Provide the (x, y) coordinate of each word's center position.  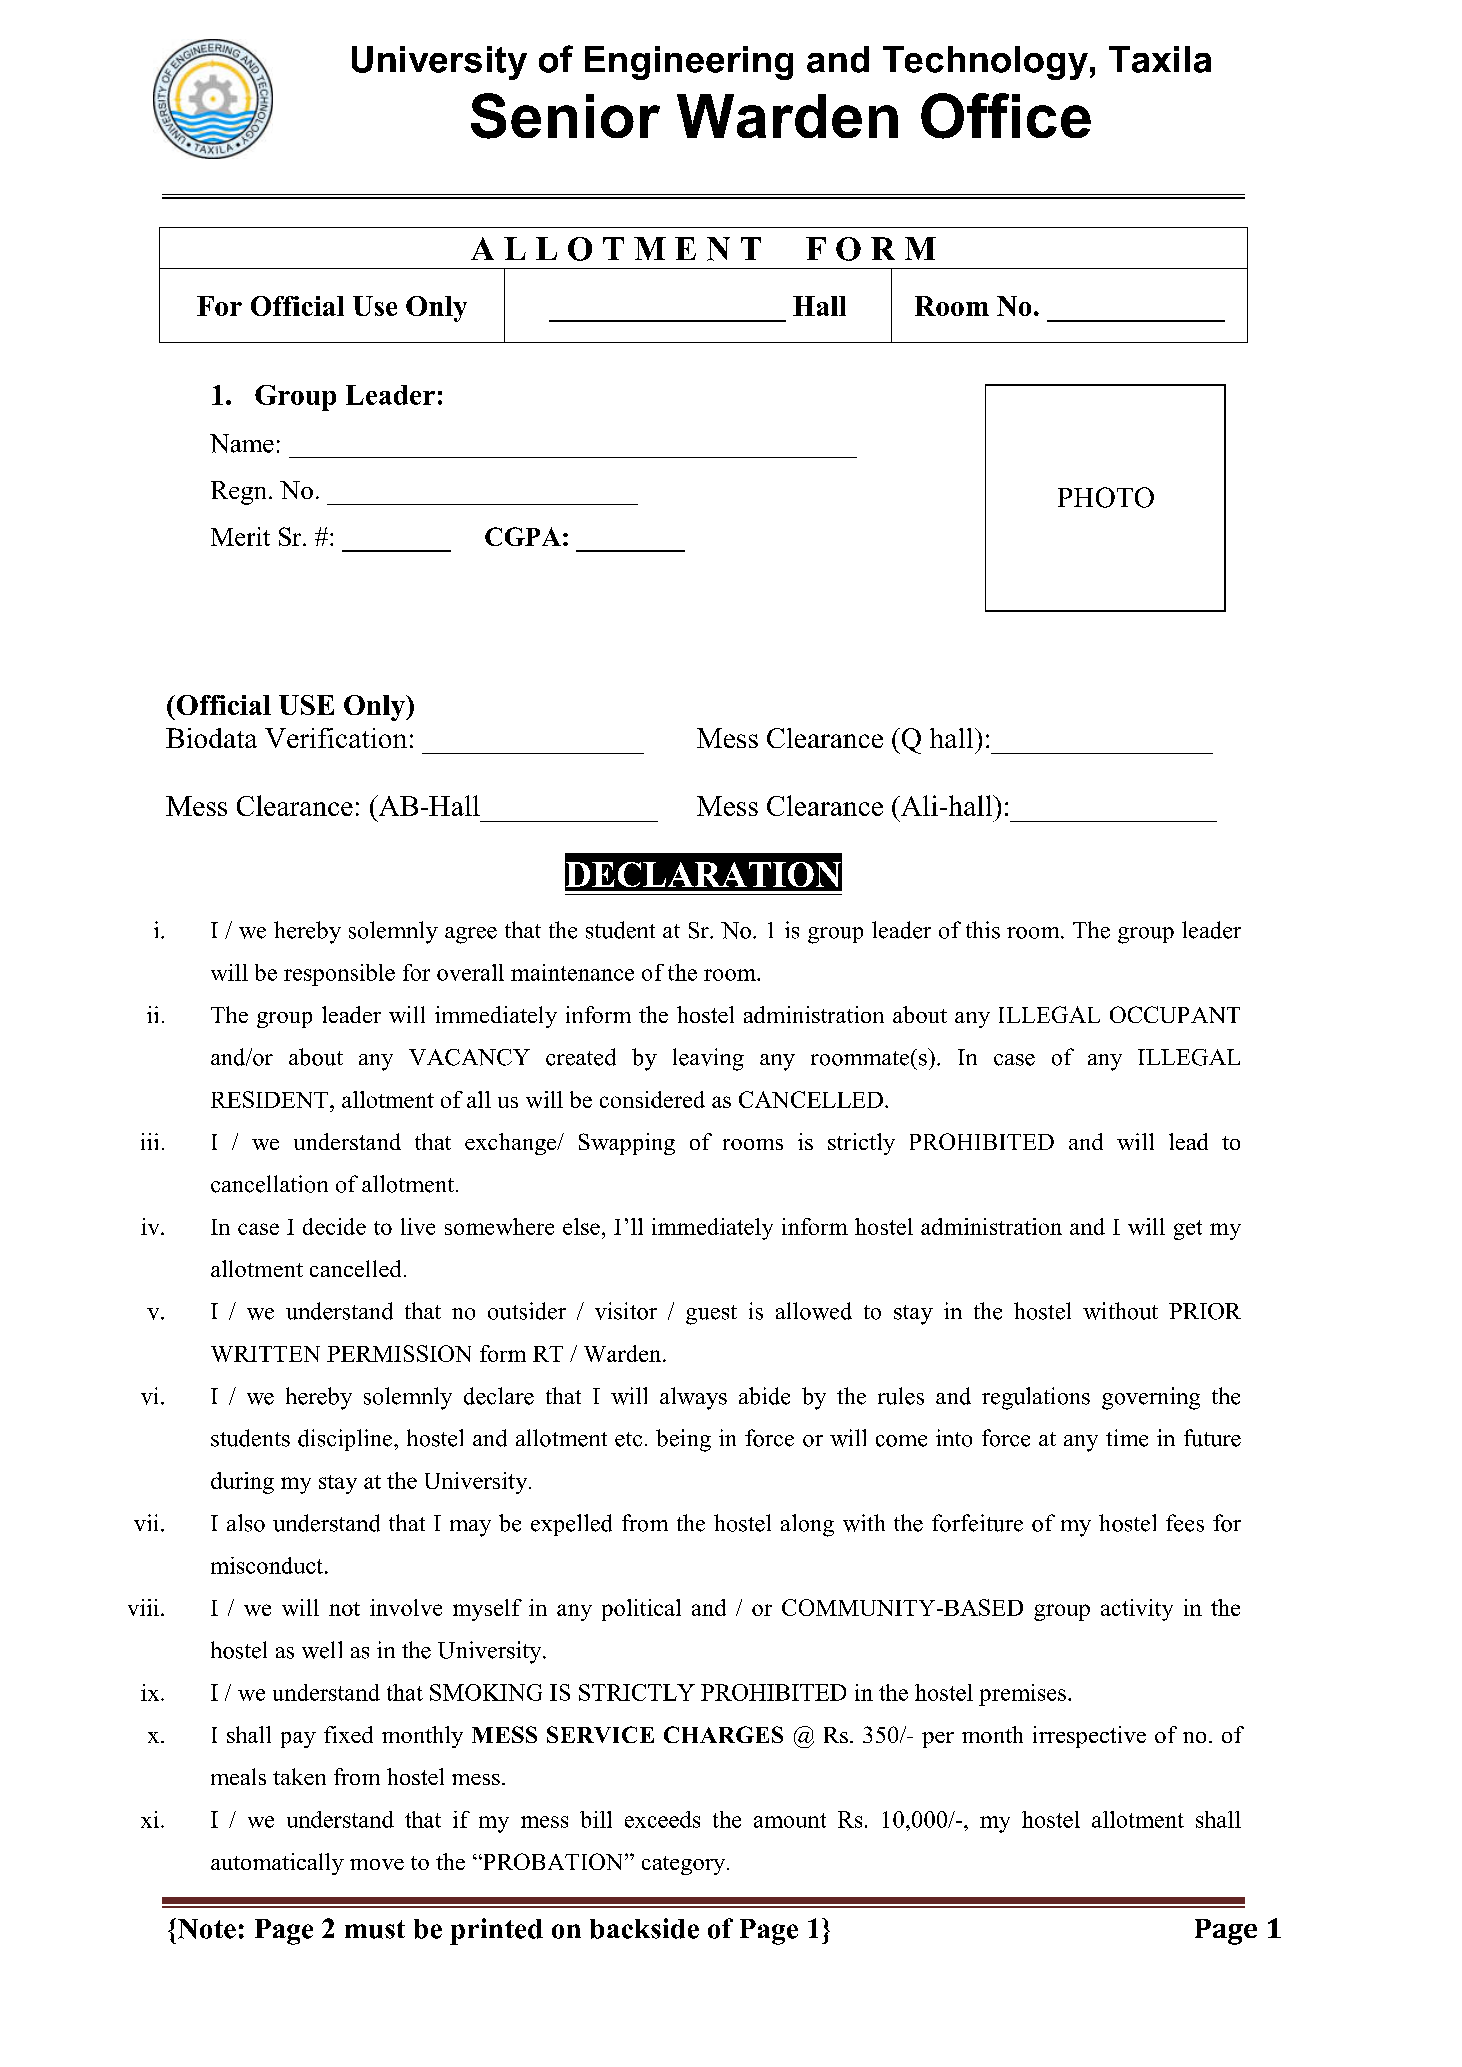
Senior (565, 116)
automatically (277, 1864)
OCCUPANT (1175, 1014)
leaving (708, 1059)
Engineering (689, 63)
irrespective (1089, 1737)
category (685, 1865)
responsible (339, 975)
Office (1006, 116)
